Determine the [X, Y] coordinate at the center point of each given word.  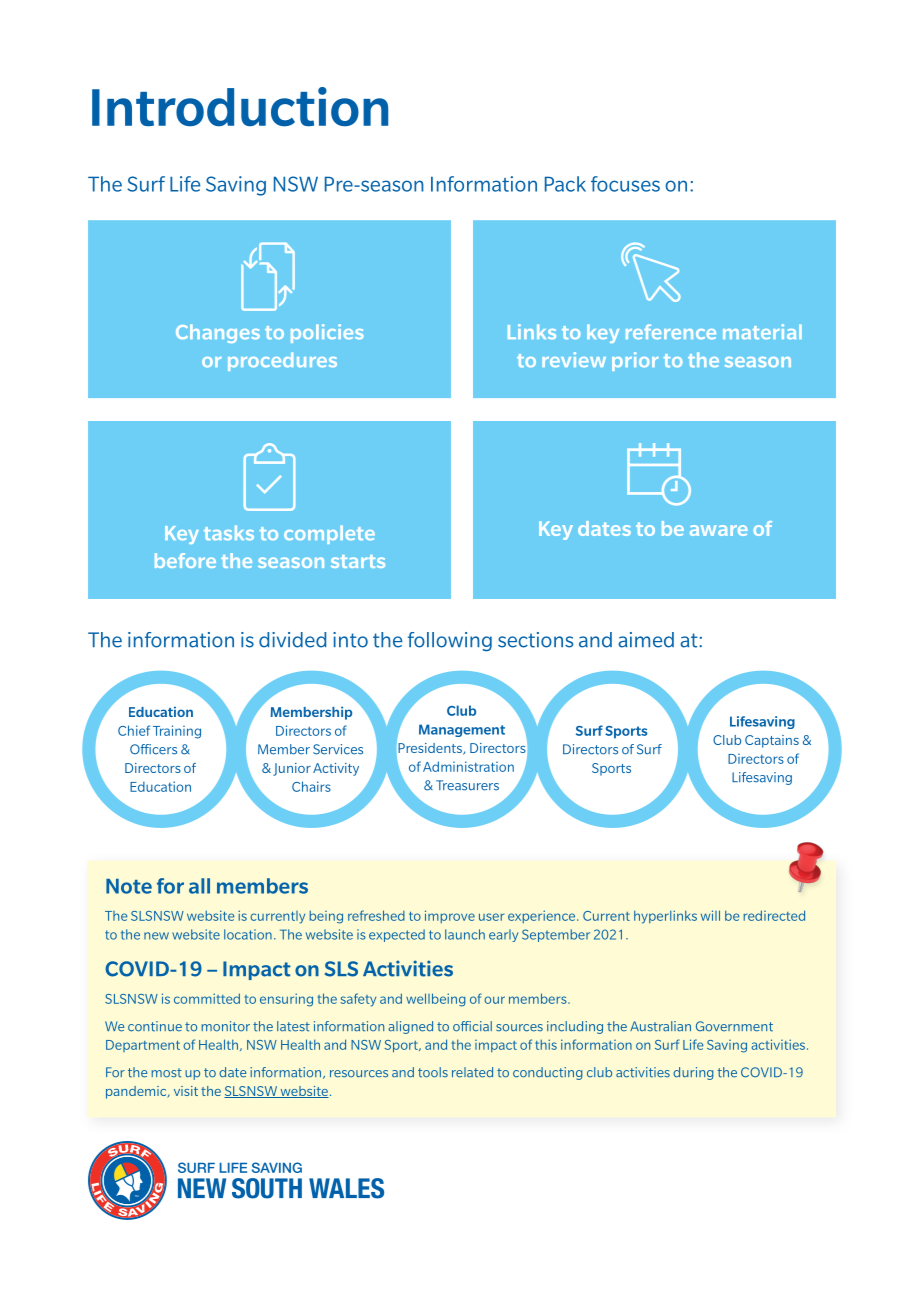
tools [433, 1072]
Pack [565, 184]
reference [671, 331]
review [574, 359]
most [166, 1073]
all [199, 886]
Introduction [240, 107]
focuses [625, 184]
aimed [646, 640]
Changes [218, 333]
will [710, 915]
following [450, 642]
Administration [468, 766]
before [185, 560]
